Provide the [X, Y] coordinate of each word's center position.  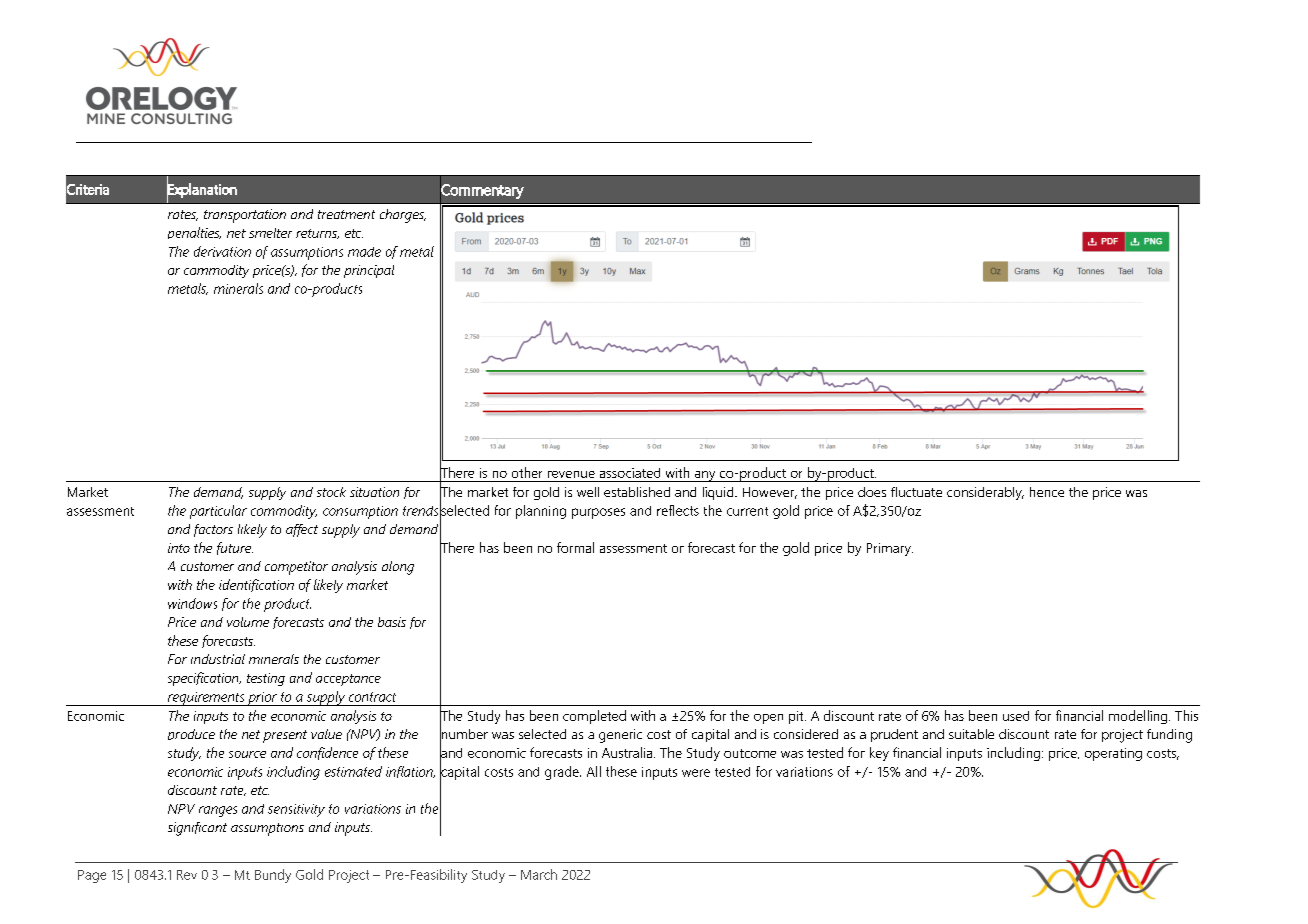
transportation [245, 216]
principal [369, 271]
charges [403, 216]
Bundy [273, 876]
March [539, 874]
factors [213, 530]
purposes [598, 513]
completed [594, 717]
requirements [206, 699]
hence [1047, 492]
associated [630, 473]
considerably [985, 493]
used [1016, 716]
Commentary [482, 191]
